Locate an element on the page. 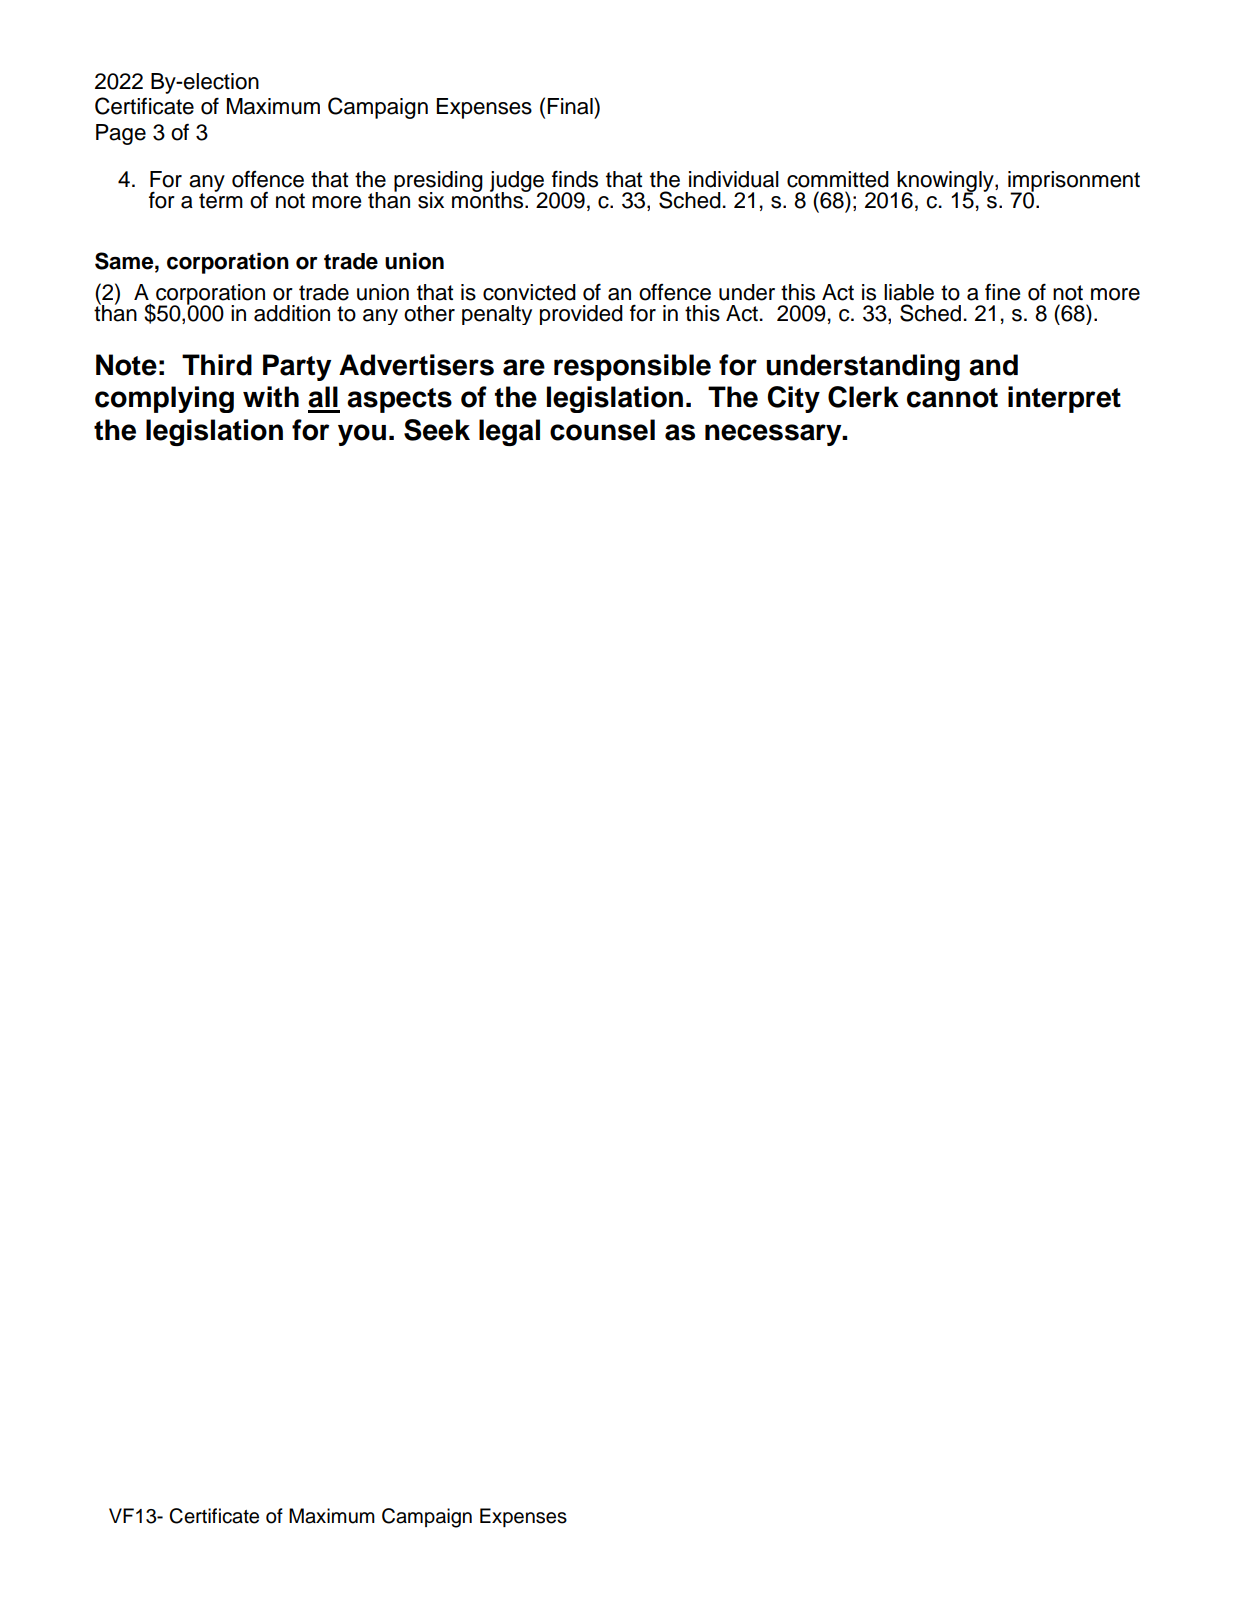  convicted is located at coordinates (529, 292).
